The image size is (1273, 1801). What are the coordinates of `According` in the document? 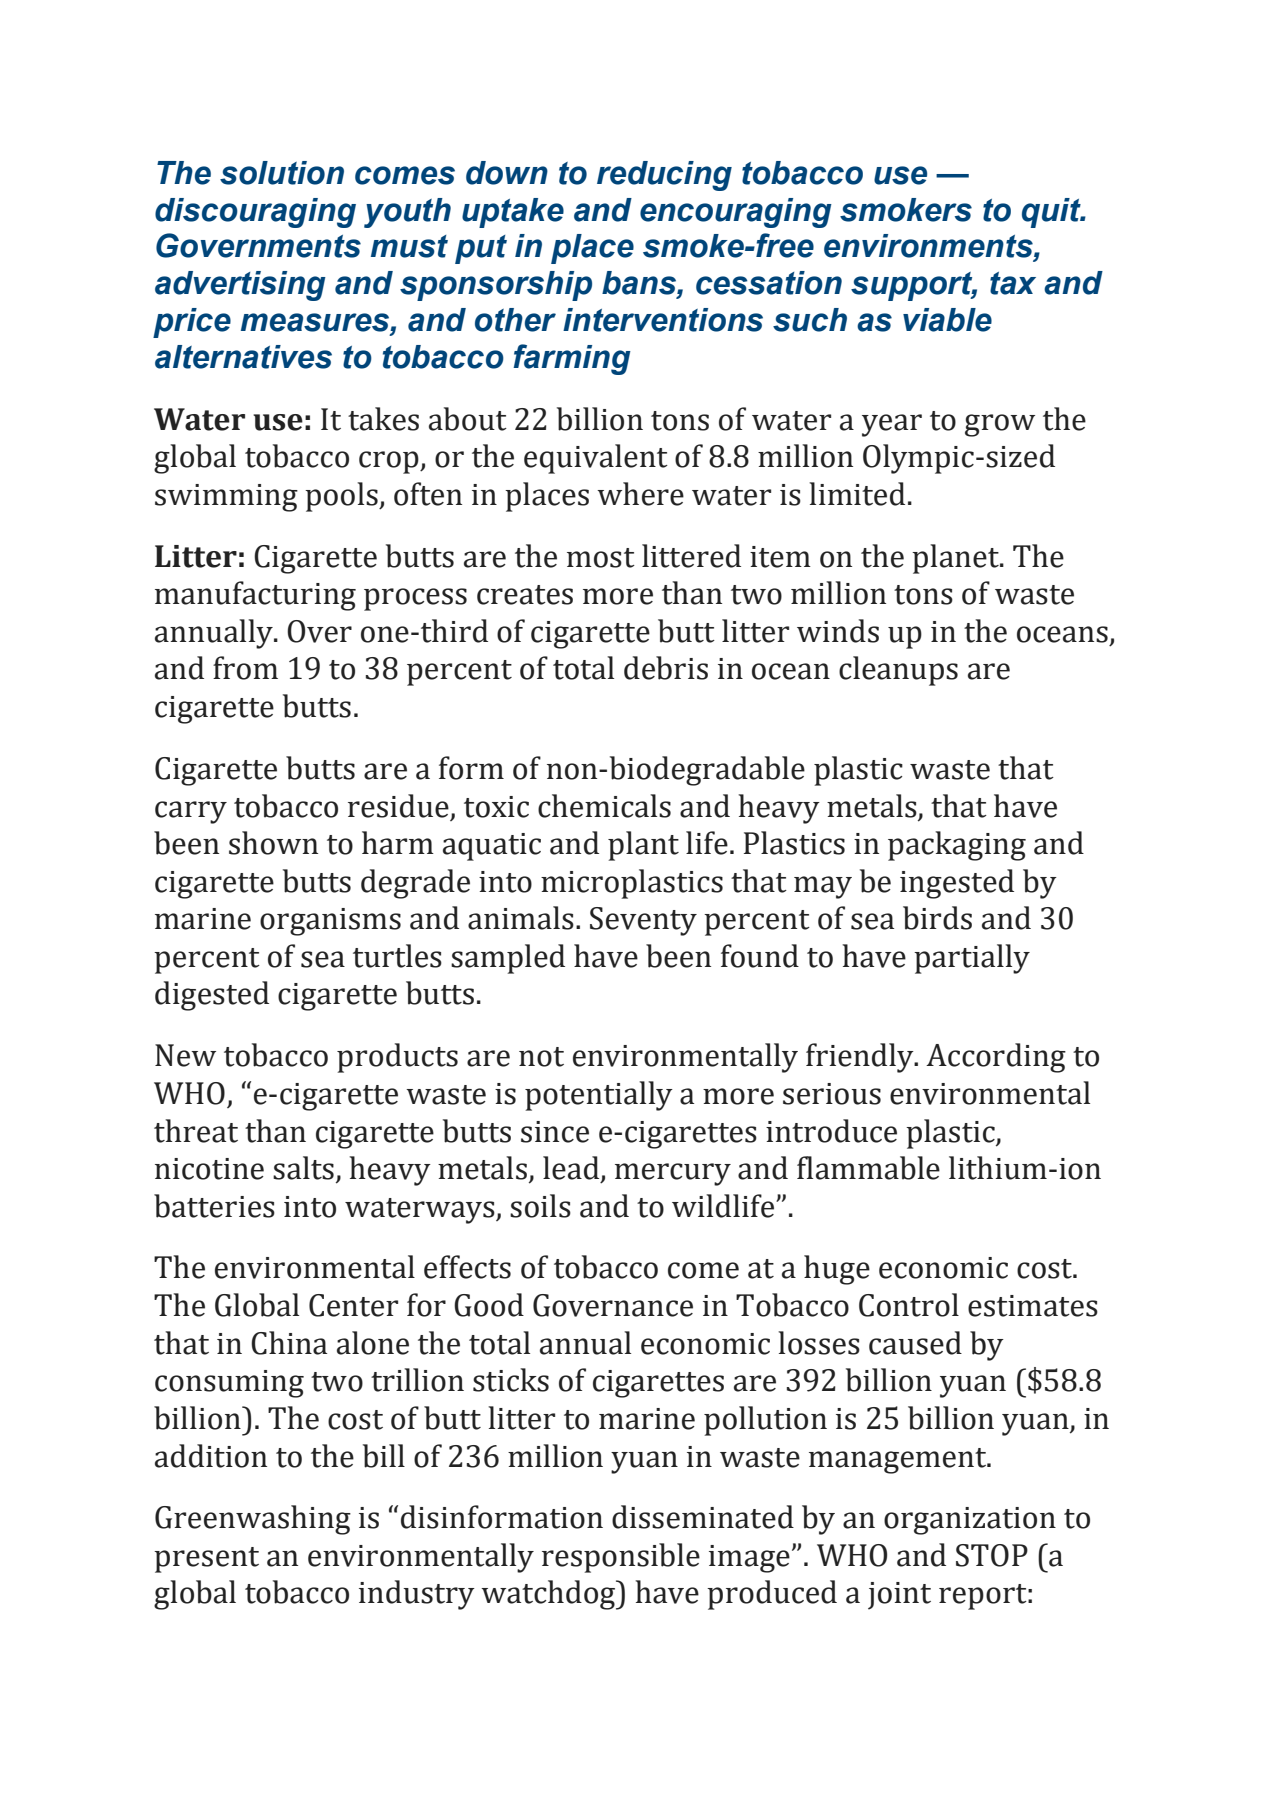 It's located at (996, 1058).
